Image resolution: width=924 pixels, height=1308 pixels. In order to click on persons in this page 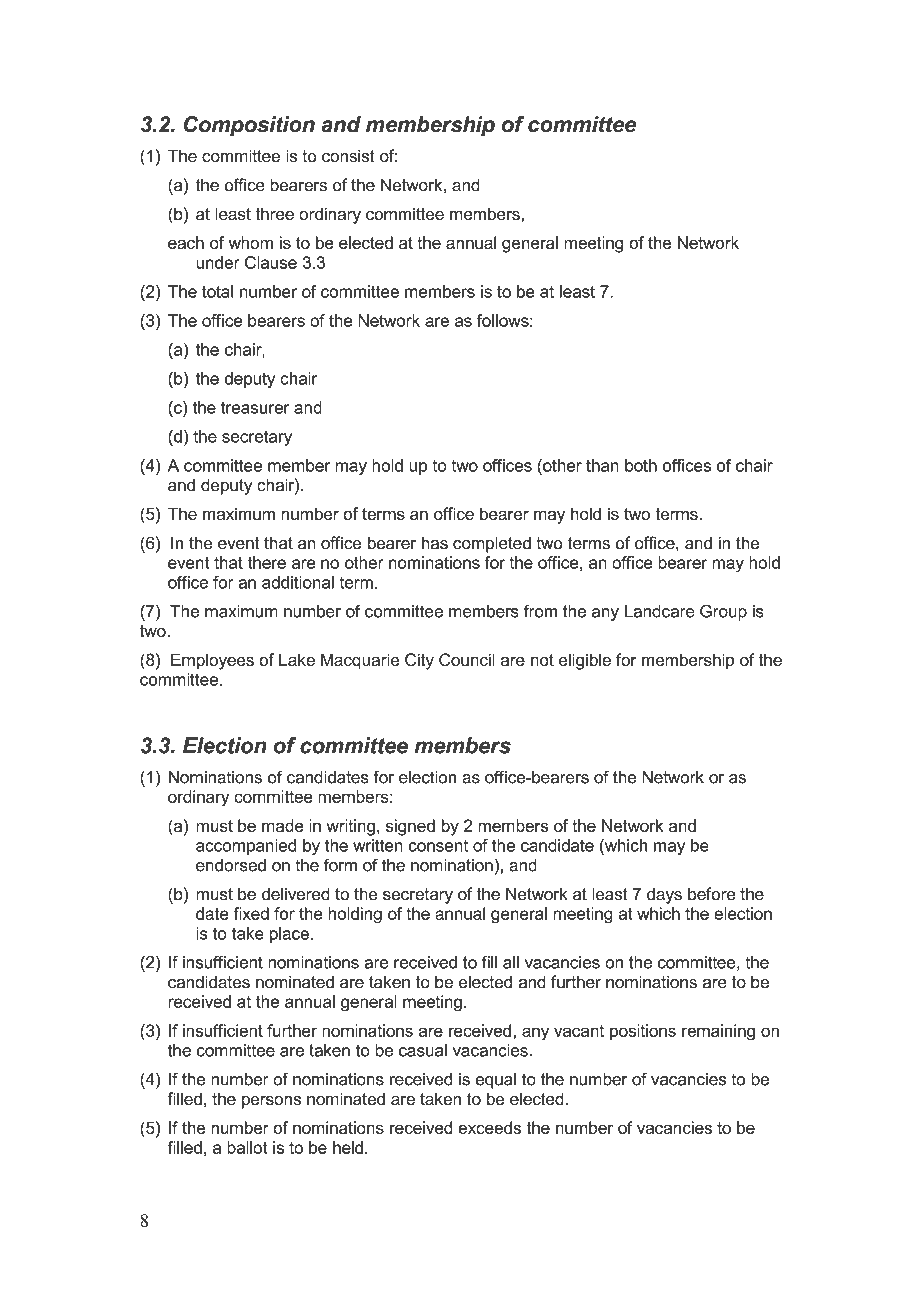, I will do `click(271, 1102)`.
